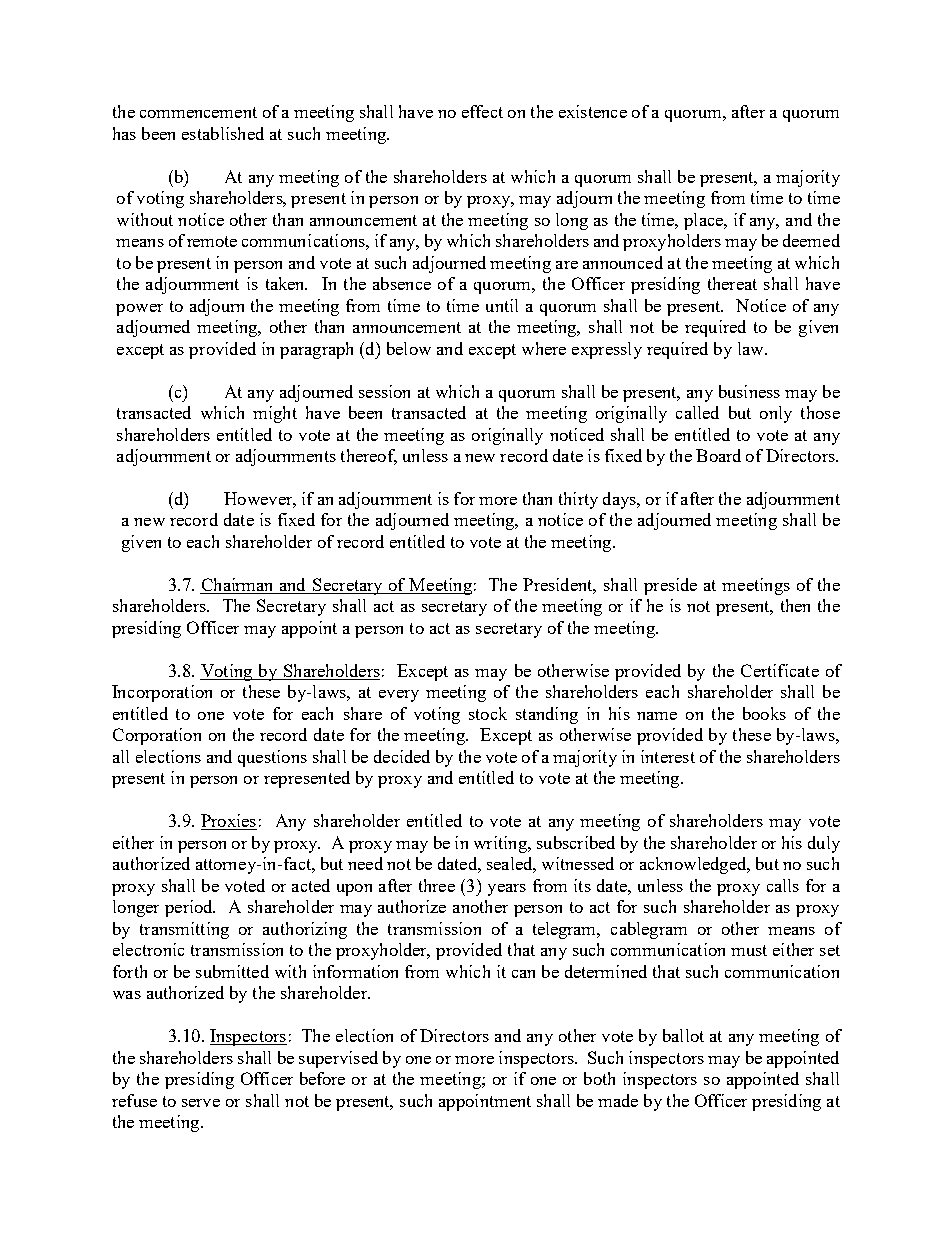 This page has height=1233, width=952. I want to click on ballot, so click(683, 1035).
